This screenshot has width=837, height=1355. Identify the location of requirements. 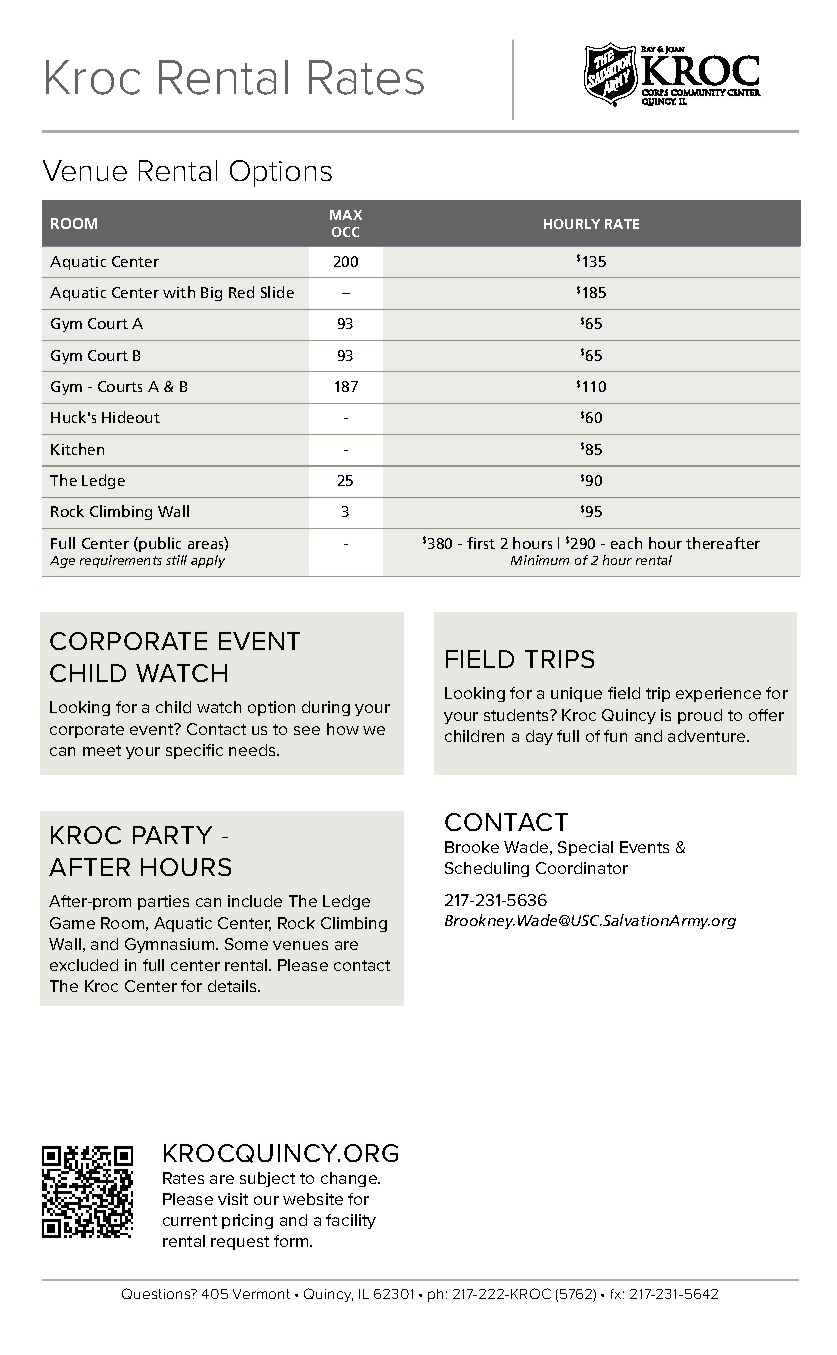
(121, 561).
